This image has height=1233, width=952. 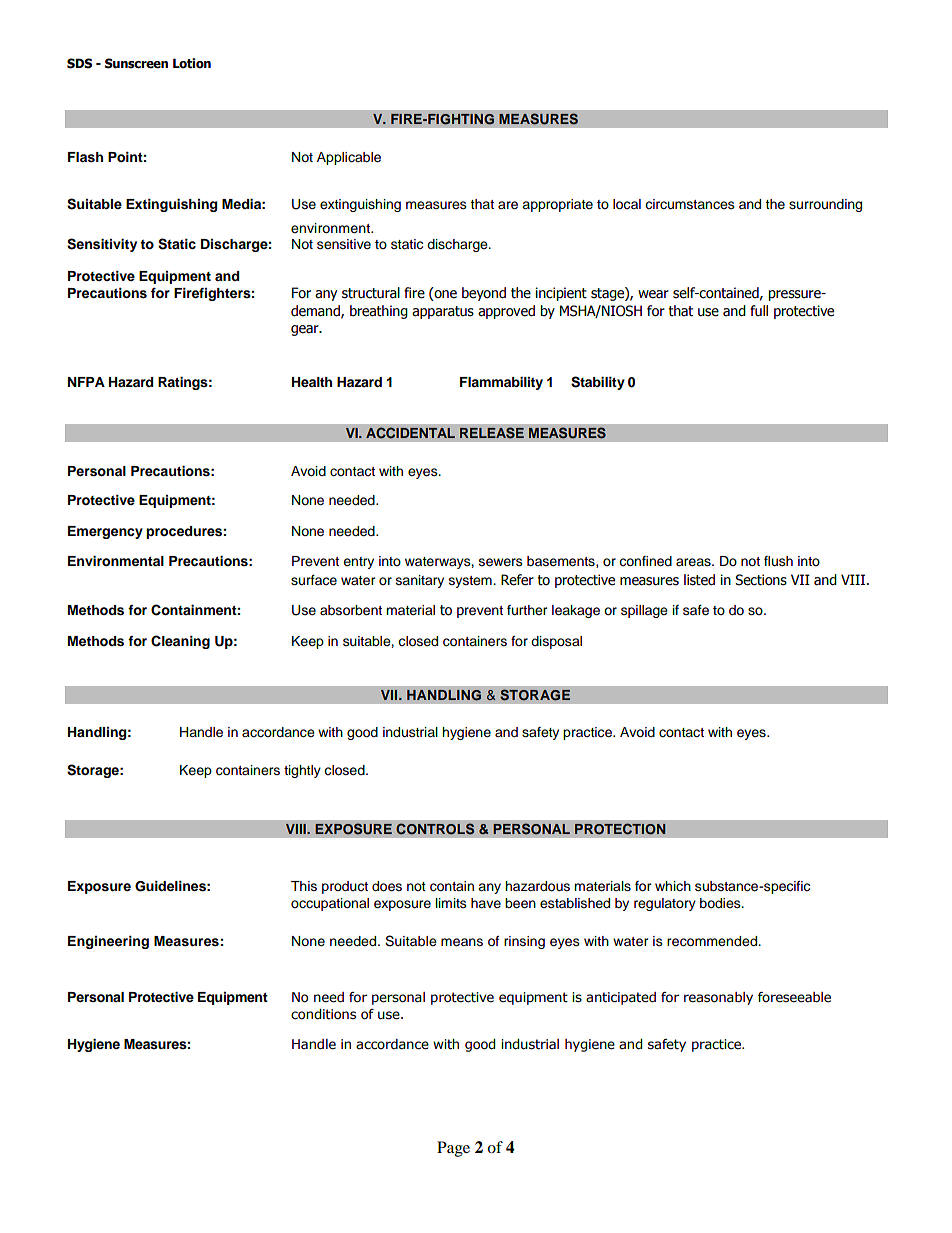 What do you see at coordinates (86, 382) in the image?
I see `NFPA` at bounding box center [86, 382].
